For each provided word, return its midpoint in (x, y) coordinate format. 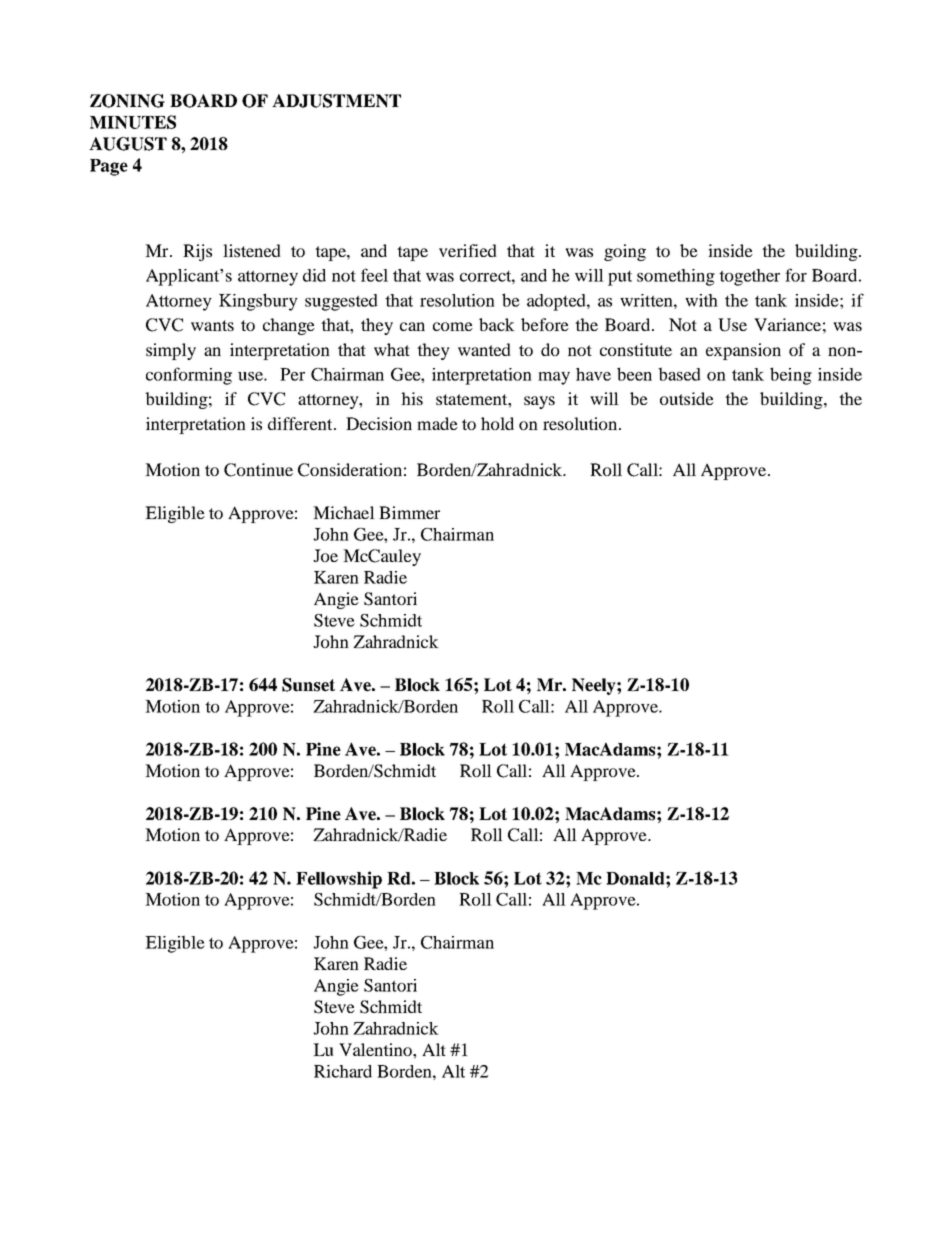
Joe (325, 555)
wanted (484, 349)
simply (171, 351)
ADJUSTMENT (336, 101)
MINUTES (133, 122)
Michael (344, 512)
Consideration (350, 470)
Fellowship (339, 880)
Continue (258, 470)
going (625, 252)
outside (687, 398)
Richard (343, 1071)
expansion (743, 351)
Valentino (376, 1049)
